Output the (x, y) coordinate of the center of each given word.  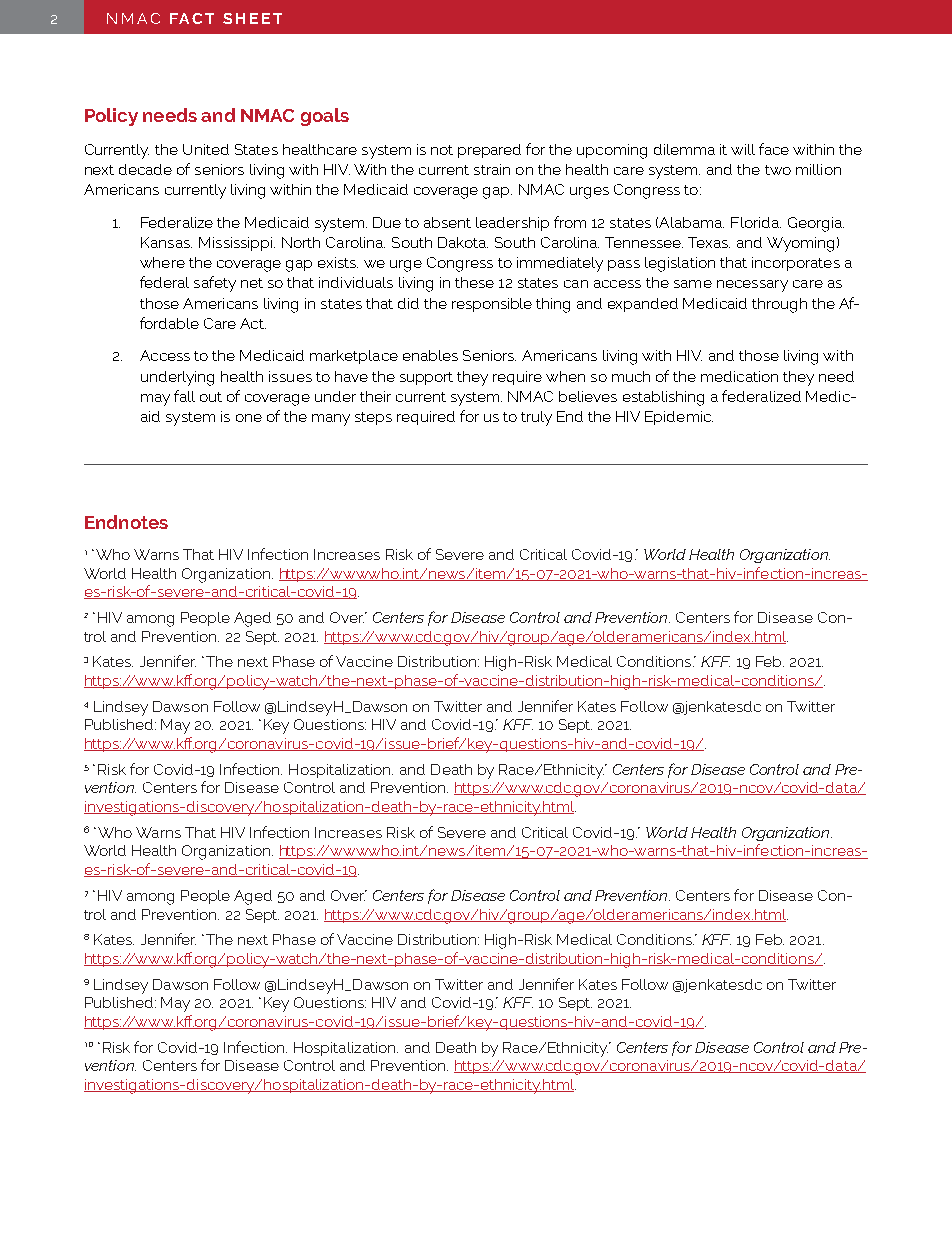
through (779, 305)
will (743, 149)
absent (447, 222)
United (206, 149)
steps (373, 418)
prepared (489, 151)
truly (536, 418)
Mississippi (237, 244)
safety (215, 284)
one (249, 418)
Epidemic (679, 418)
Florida (756, 222)
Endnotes (126, 522)
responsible (492, 305)
